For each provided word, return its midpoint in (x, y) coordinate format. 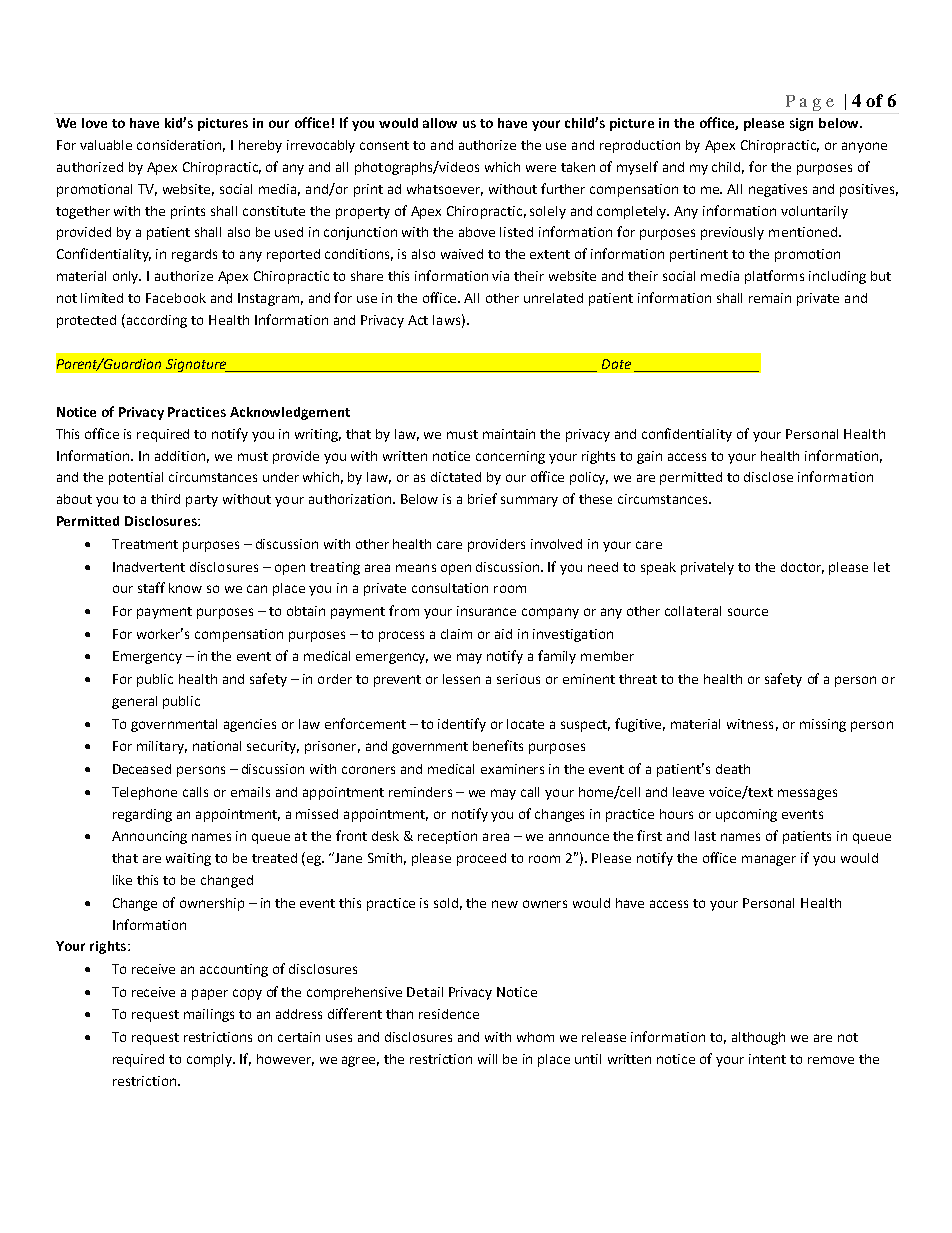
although (758, 1038)
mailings (209, 1015)
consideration (181, 146)
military (162, 747)
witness (750, 724)
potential (136, 478)
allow (440, 123)
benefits (498, 745)
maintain (509, 434)
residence (449, 1014)
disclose (768, 477)
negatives (778, 190)
